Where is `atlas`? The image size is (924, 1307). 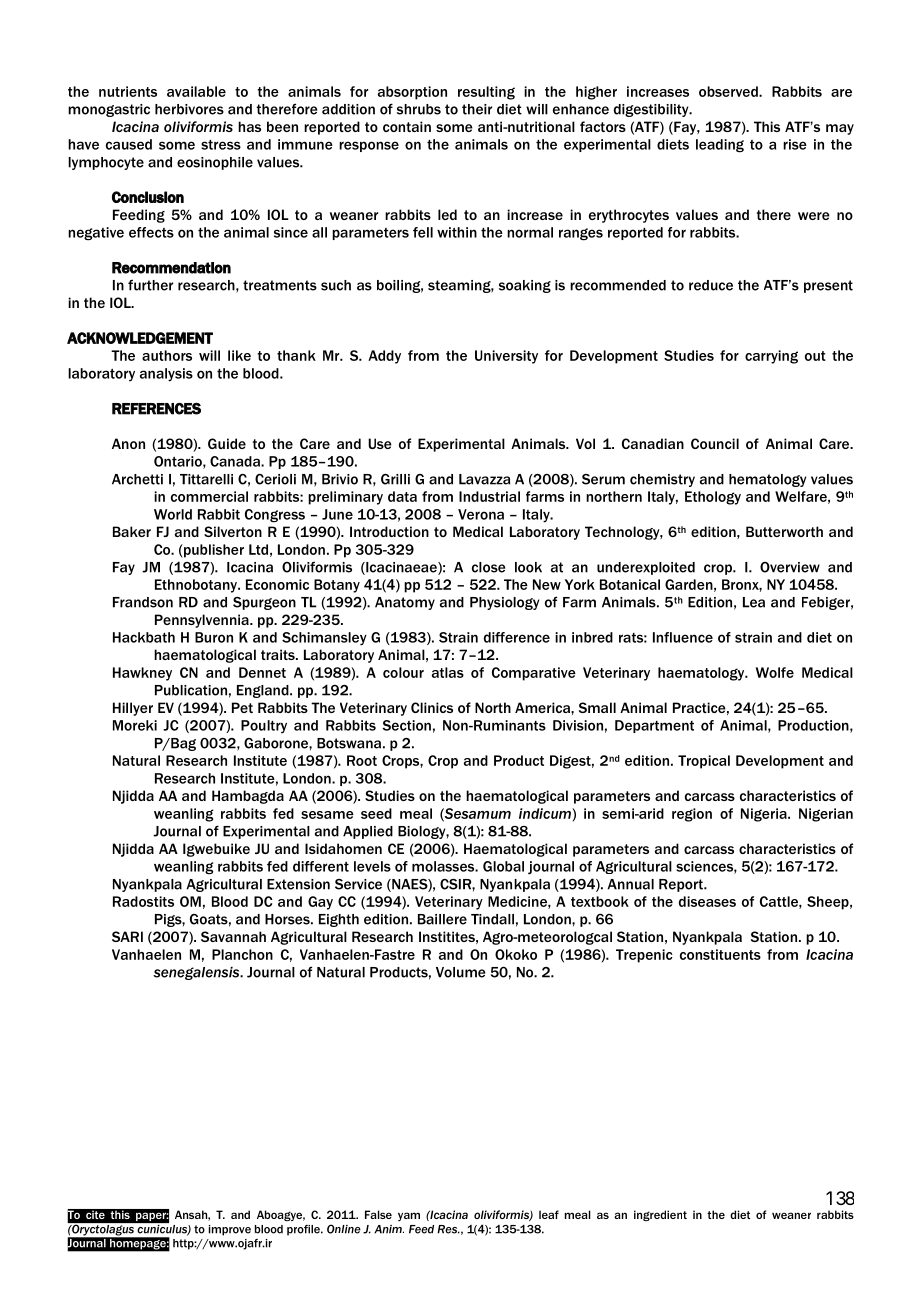
atlas is located at coordinates (448, 672).
